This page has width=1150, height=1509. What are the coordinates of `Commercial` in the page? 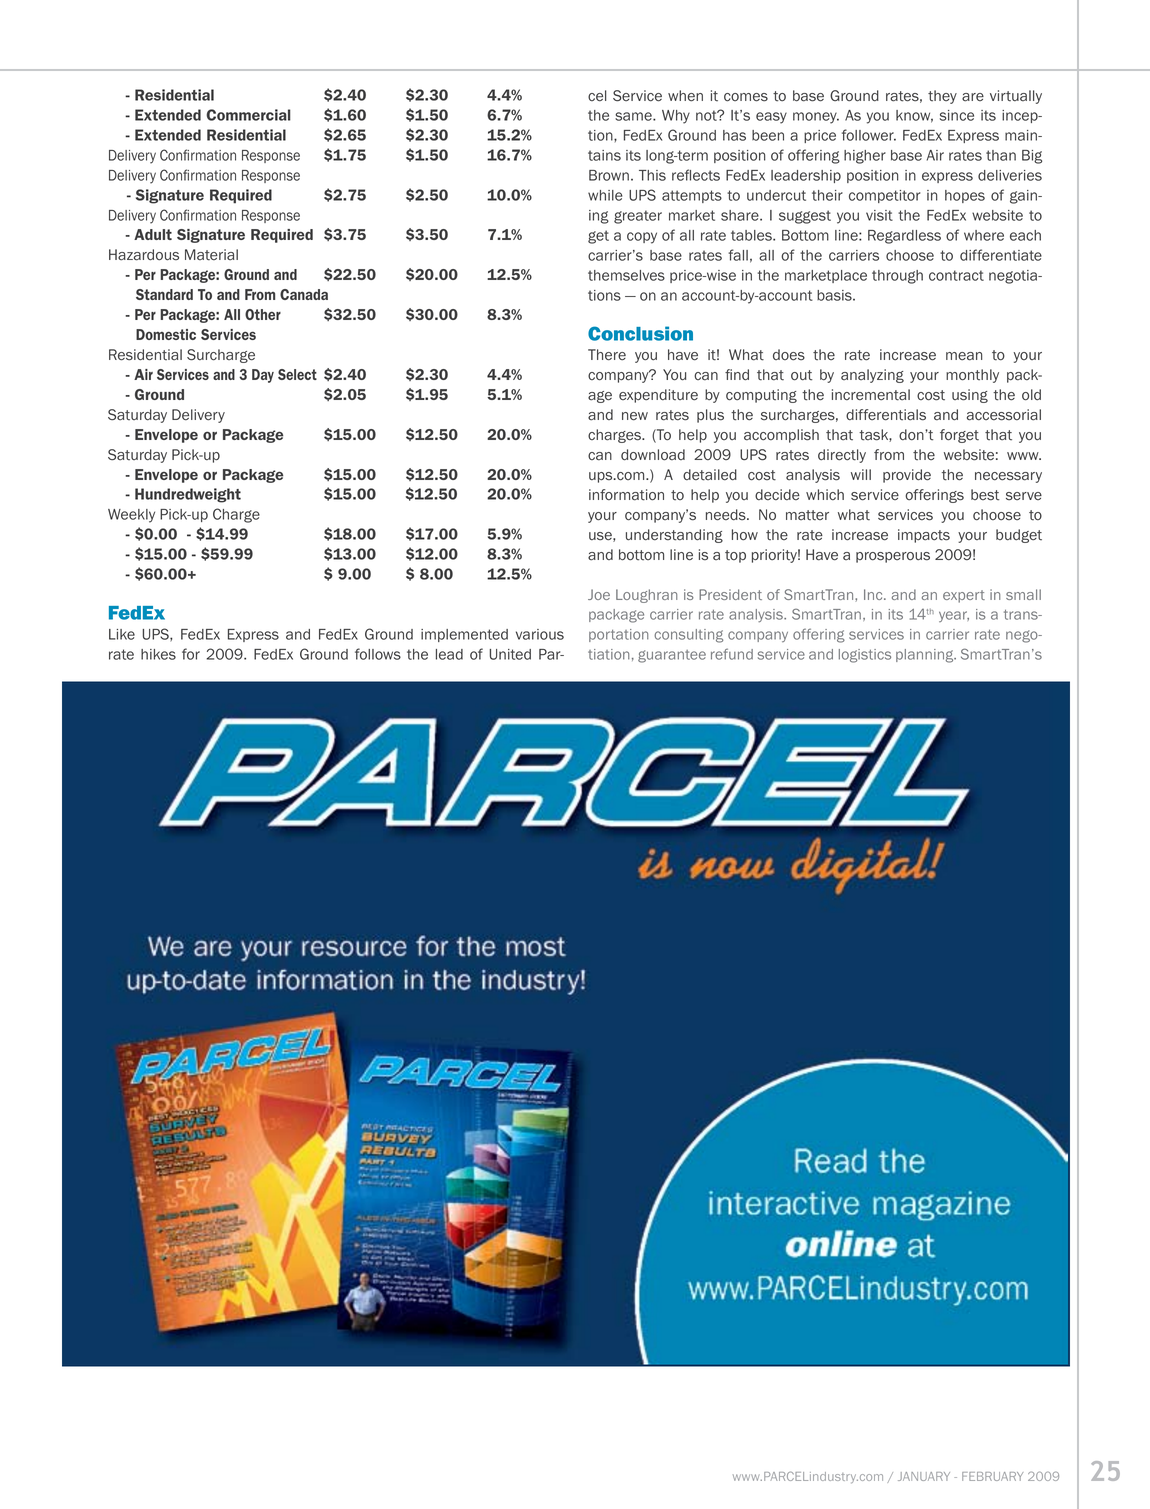 It's located at (248, 115).
